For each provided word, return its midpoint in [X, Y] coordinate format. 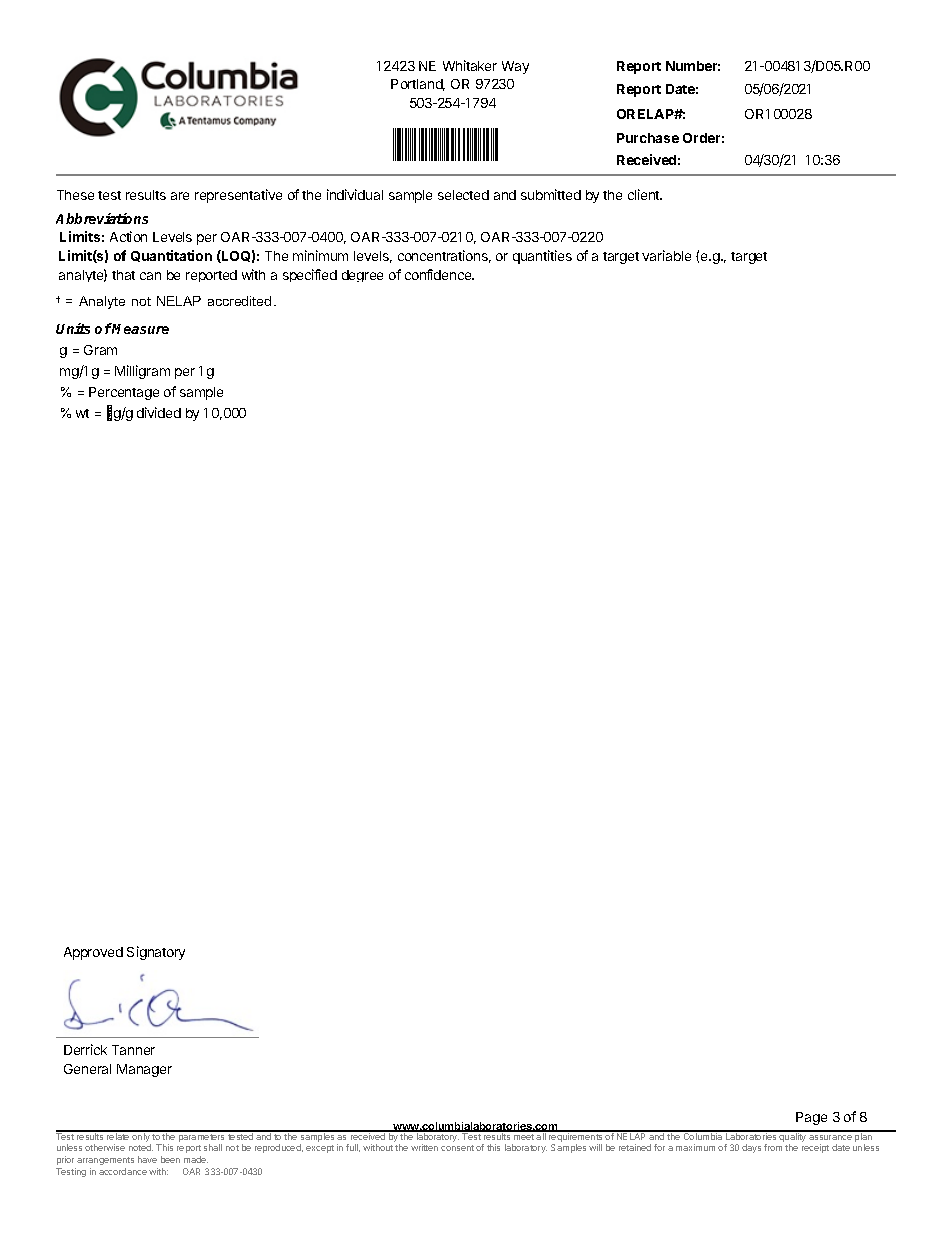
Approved [93, 953]
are [180, 196]
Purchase [648, 138]
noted [141, 1147]
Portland [418, 85]
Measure [140, 328]
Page [811, 1118]
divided [159, 412]
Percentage [124, 393]
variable [666, 255]
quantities [542, 257]
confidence [439, 274]
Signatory [156, 953]
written [424, 1147]
